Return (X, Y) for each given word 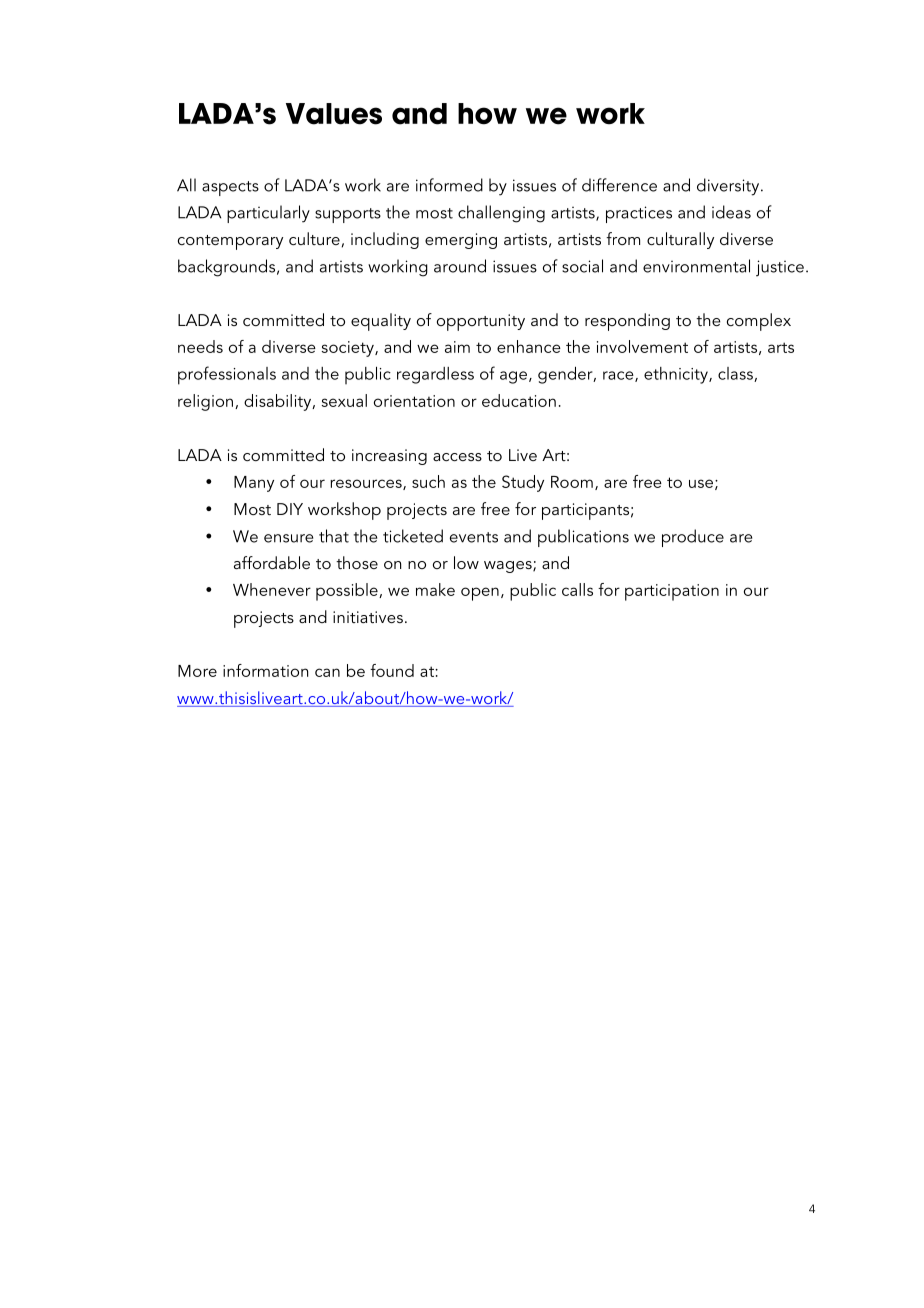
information (265, 670)
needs (200, 346)
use (701, 483)
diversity (729, 187)
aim (457, 347)
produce (693, 538)
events (474, 537)
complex (759, 322)
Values (334, 114)
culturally (680, 240)
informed (449, 185)
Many (254, 484)
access (457, 457)
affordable (272, 562)
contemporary (230, 242)
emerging (461, 241)
